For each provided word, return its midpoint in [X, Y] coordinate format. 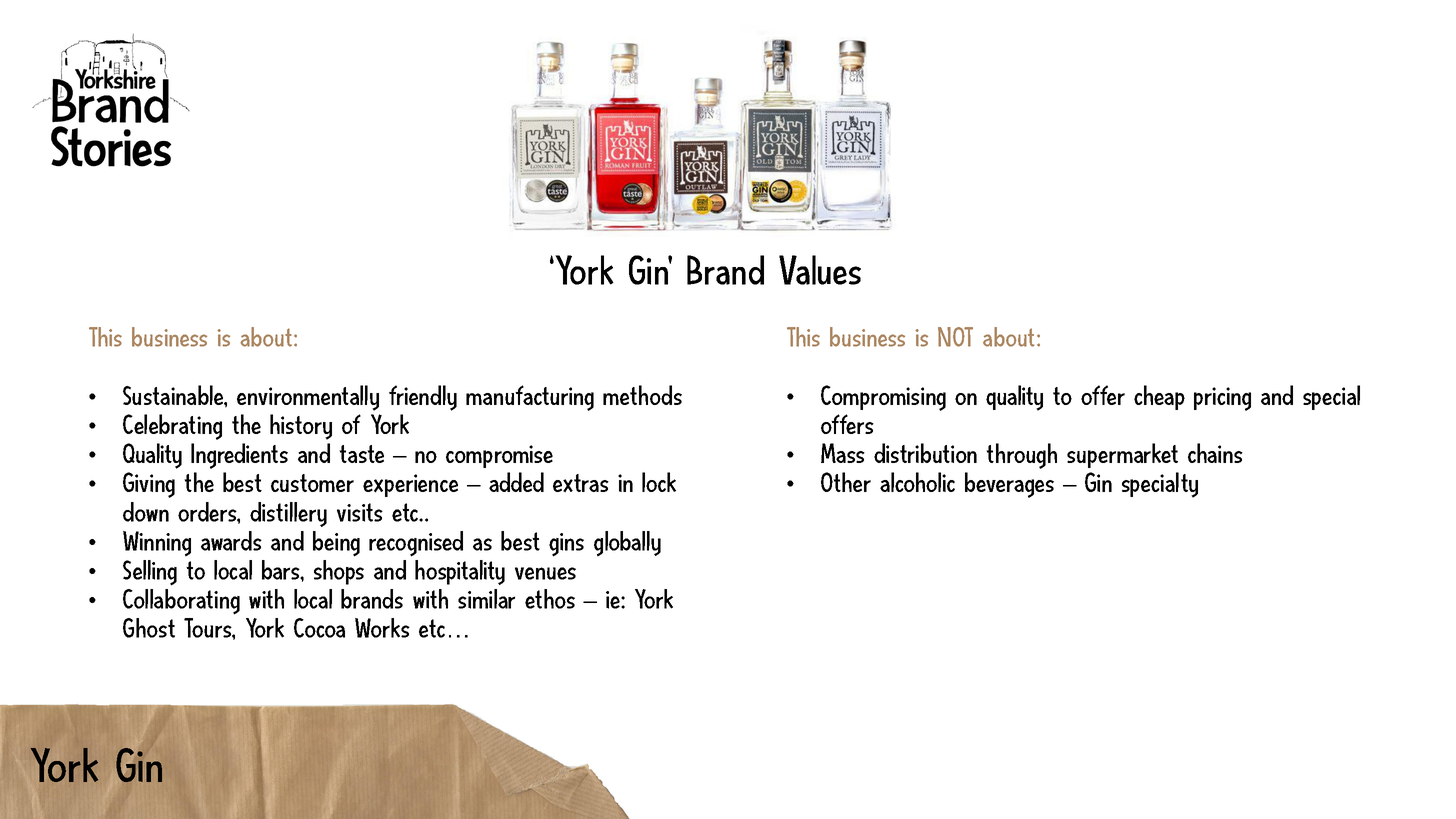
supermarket [1122, 455]
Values [820, 270]
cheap [1159, 397]
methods [642, 395]
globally [627, 543]
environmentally [308, 398]
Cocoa [319, 628]
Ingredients [239, 456]
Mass [843, 453]
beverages [1009, 485]
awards [231, 541]
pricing [1222, 399]
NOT [955, 337]
